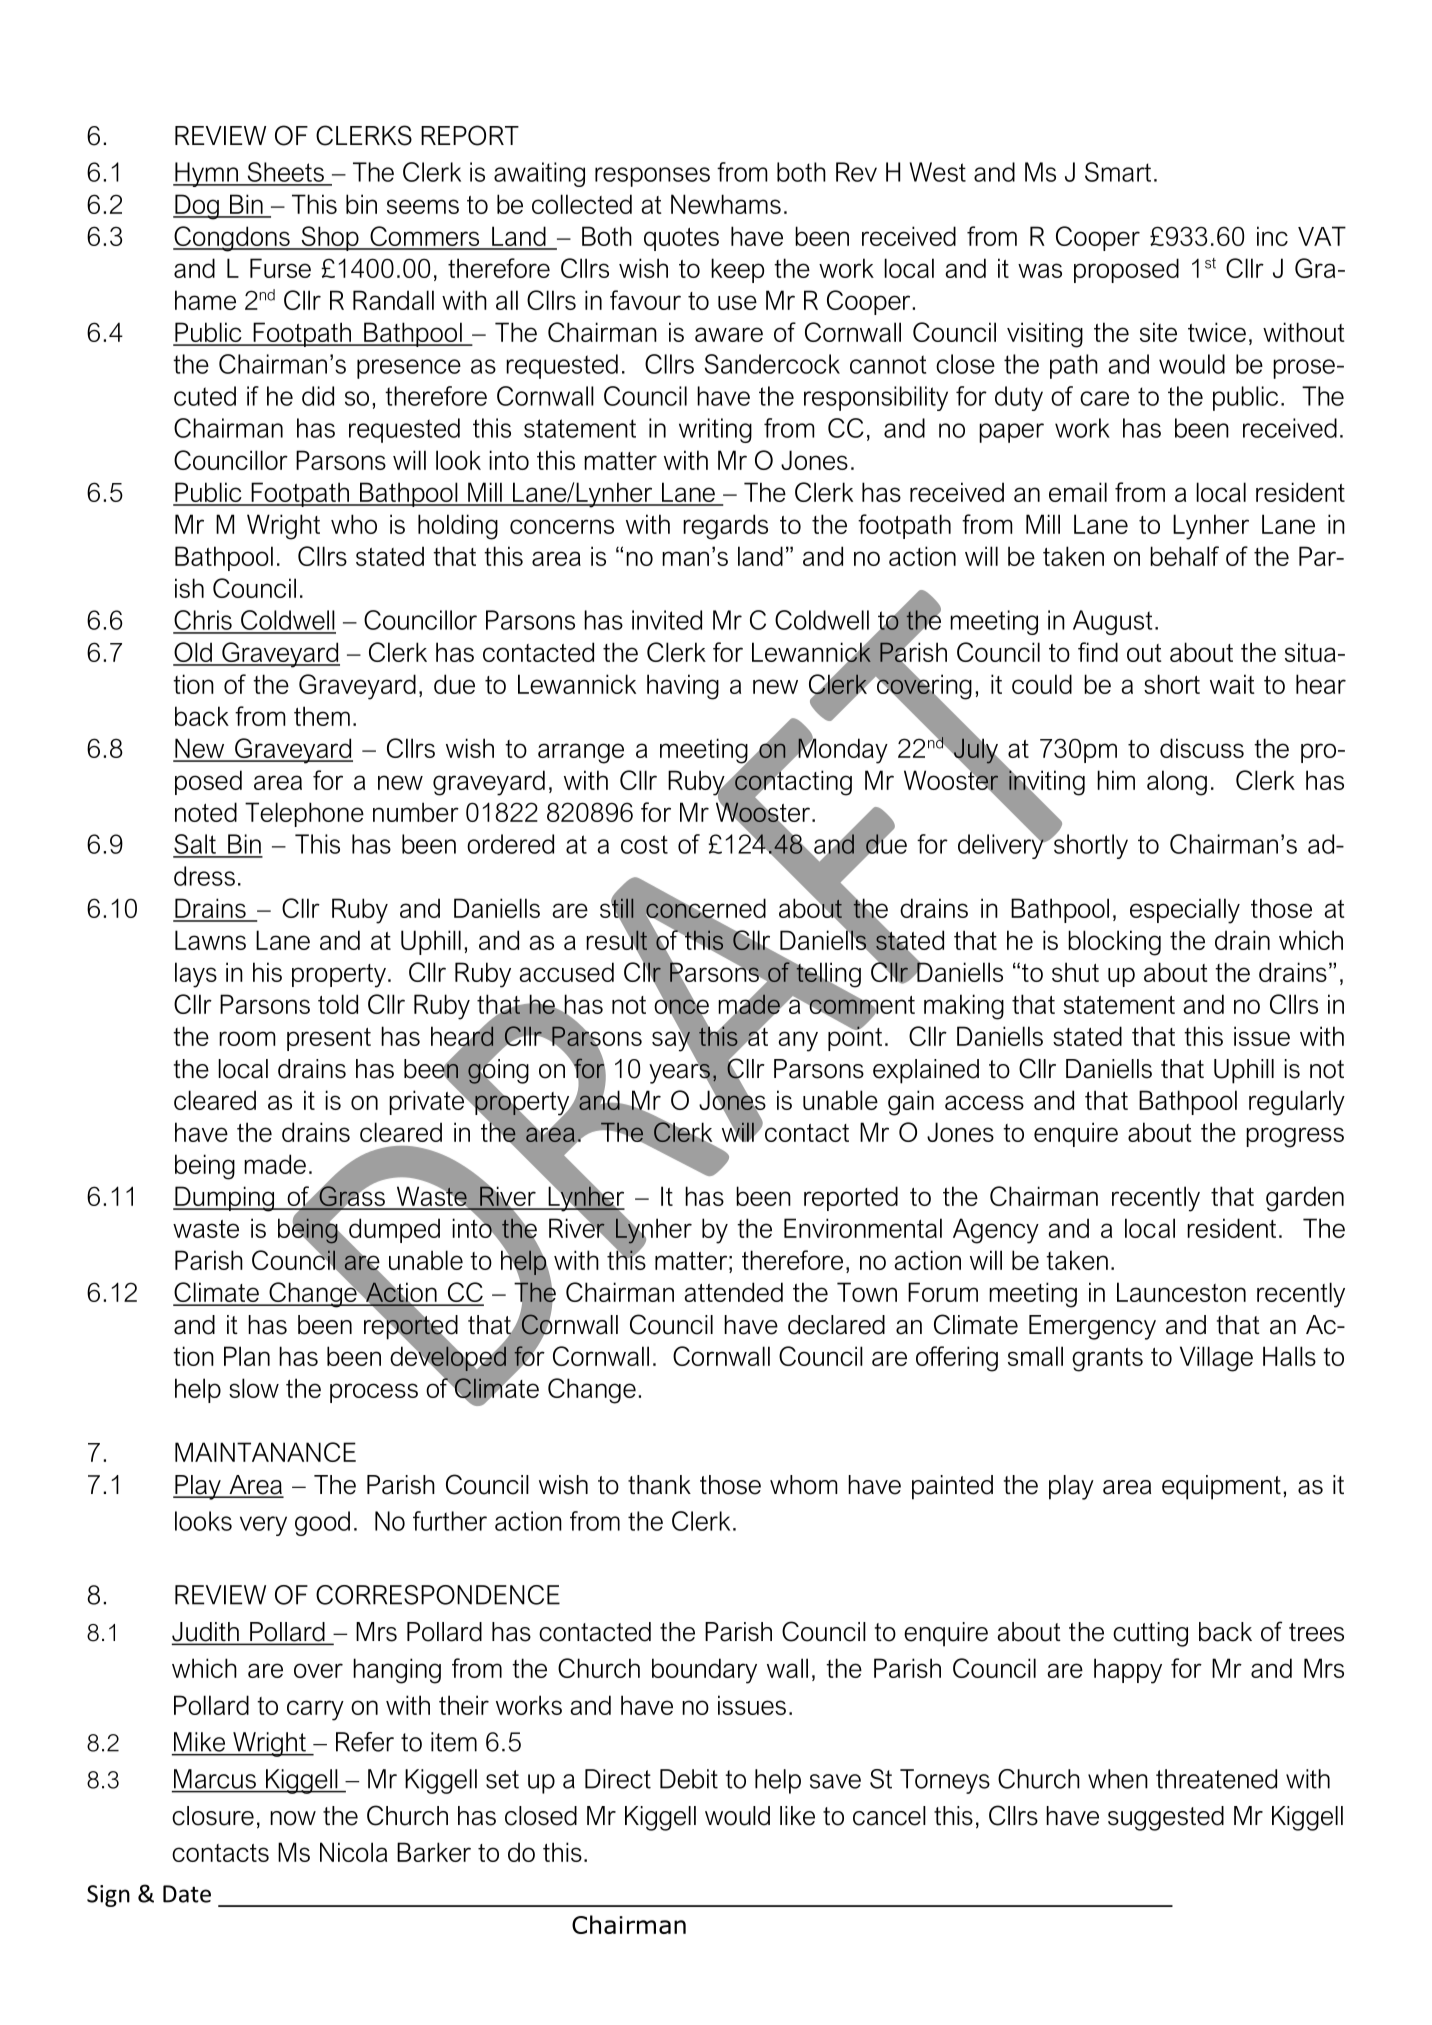 The image size is (1432, 2025). I want to click on like, so click(797, 1816).
